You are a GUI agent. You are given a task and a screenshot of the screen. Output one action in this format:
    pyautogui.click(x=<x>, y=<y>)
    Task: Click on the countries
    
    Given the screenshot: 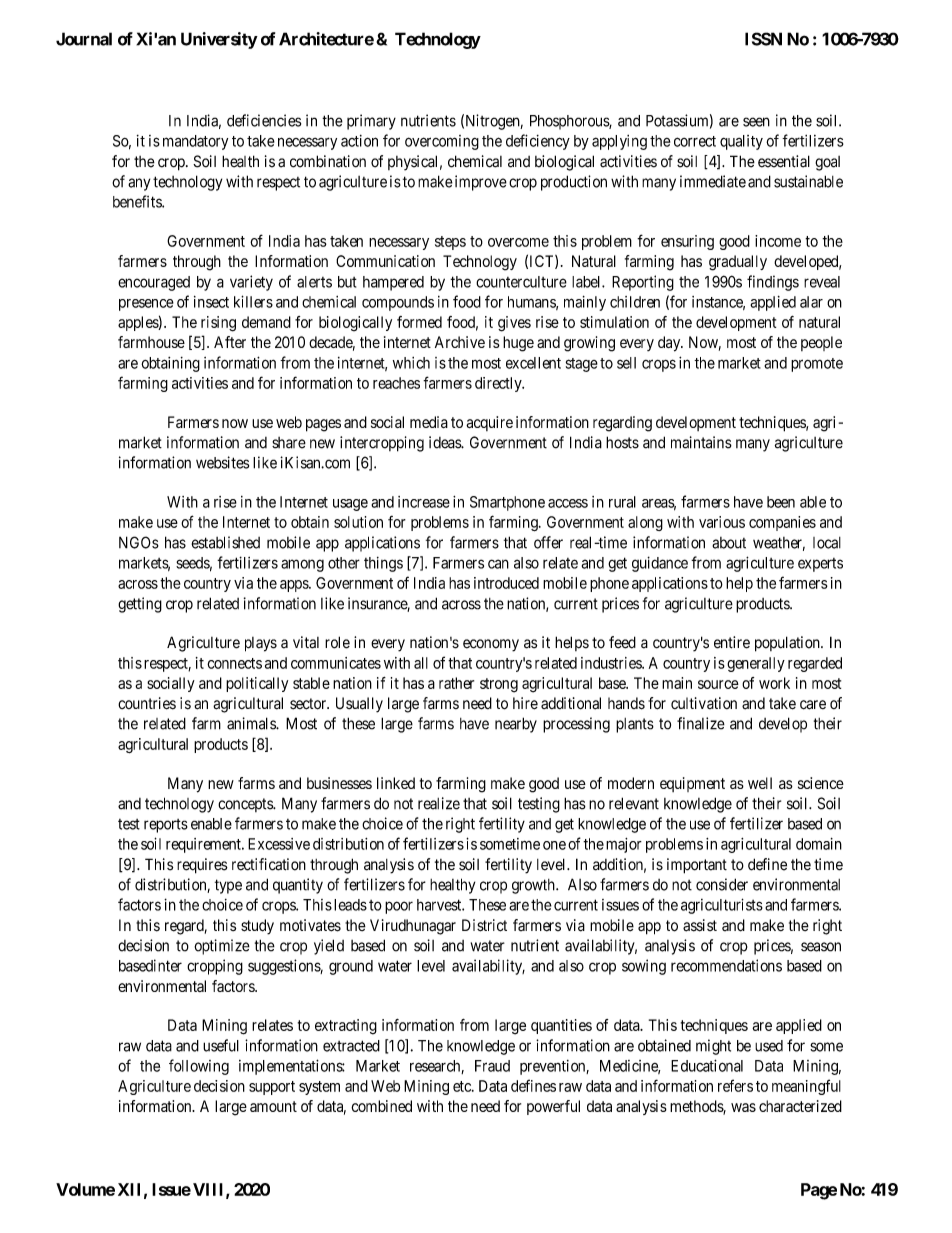 What is the action you would take?
    pyautogui.click(x=147, y=703)
